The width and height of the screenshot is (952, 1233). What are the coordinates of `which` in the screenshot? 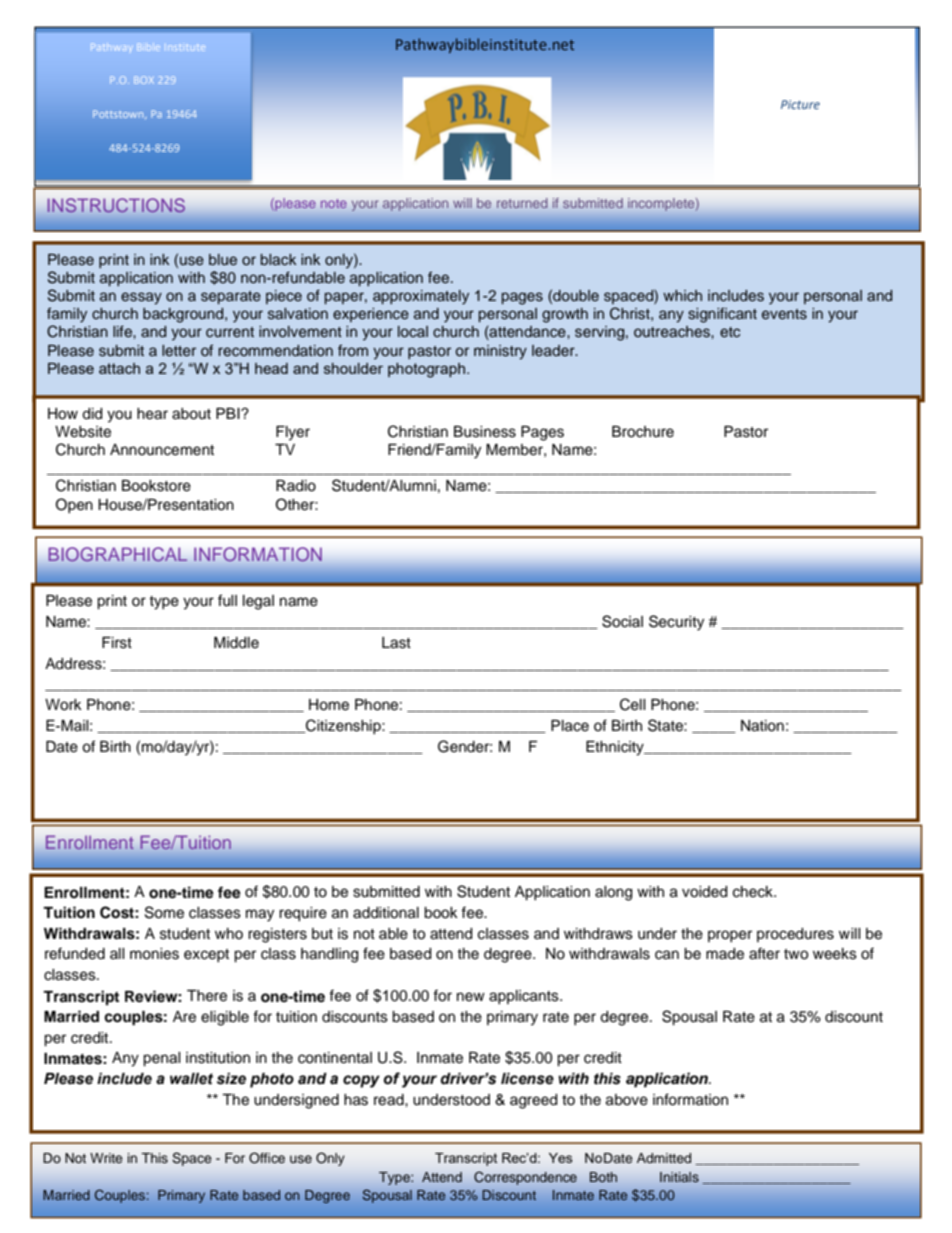 It's located at (682, 295).
